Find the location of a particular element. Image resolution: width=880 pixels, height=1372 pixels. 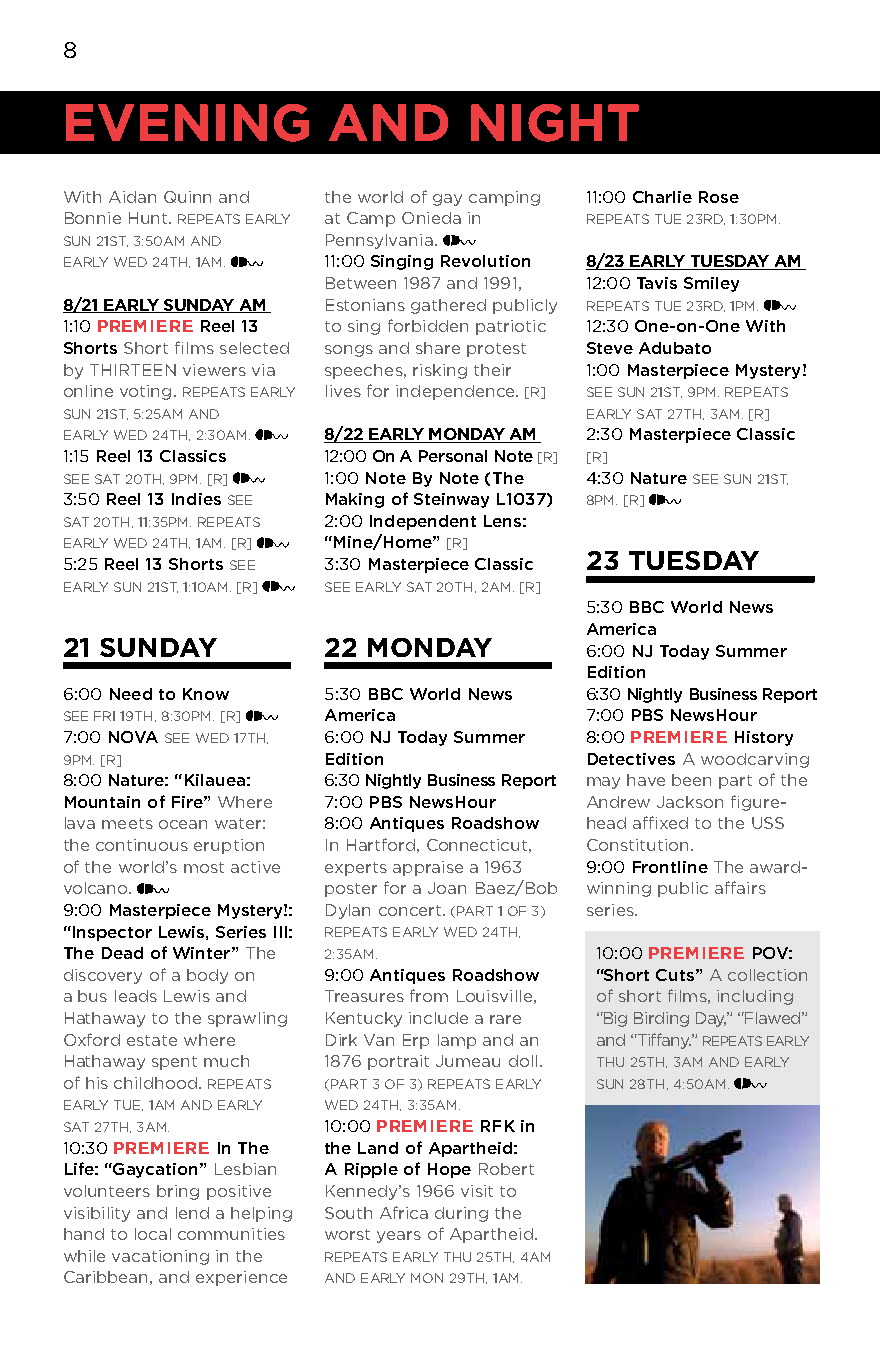

evening is located at coordinates (187, 123).
